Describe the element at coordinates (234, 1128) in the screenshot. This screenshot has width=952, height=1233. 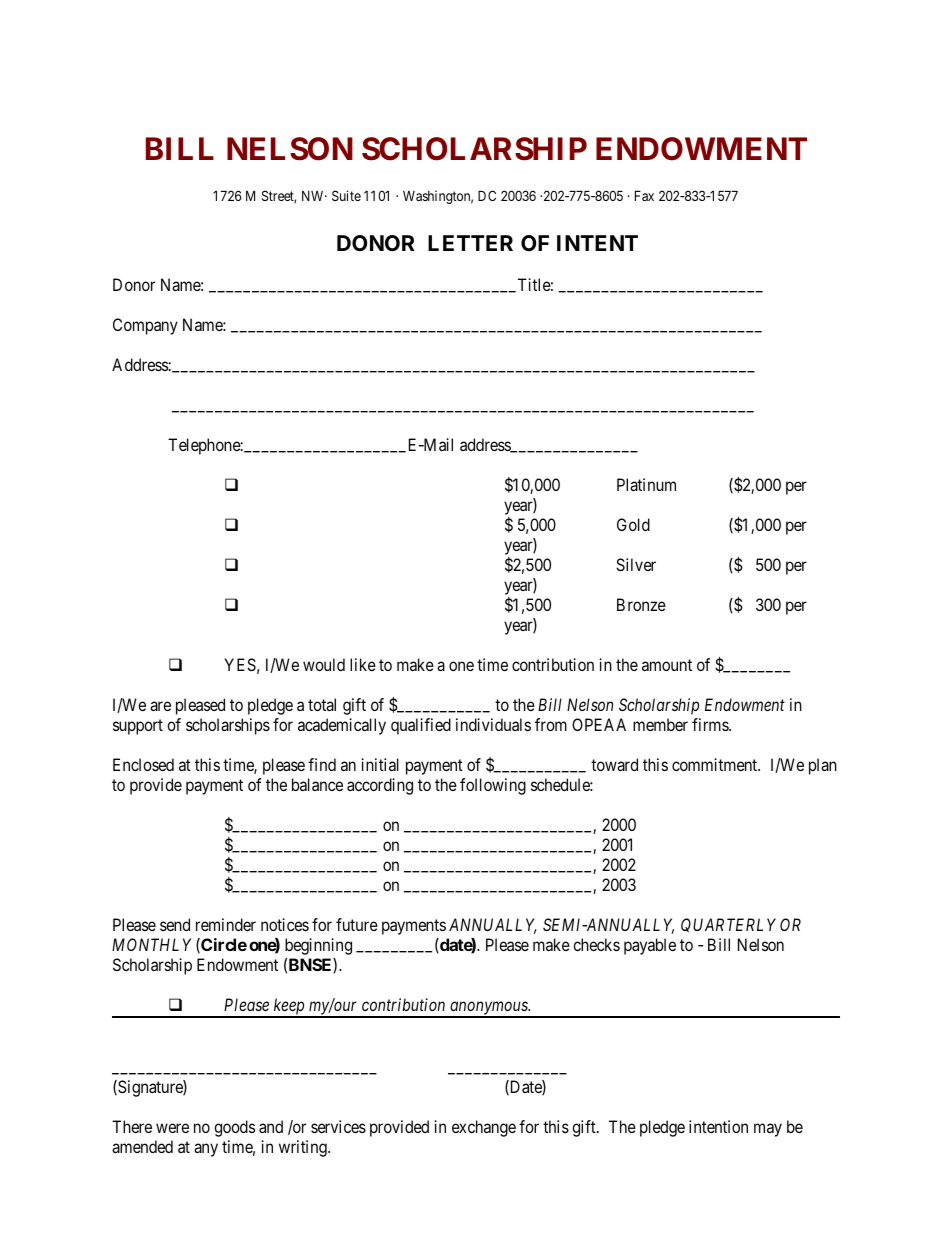
I see `goods` at that location.
